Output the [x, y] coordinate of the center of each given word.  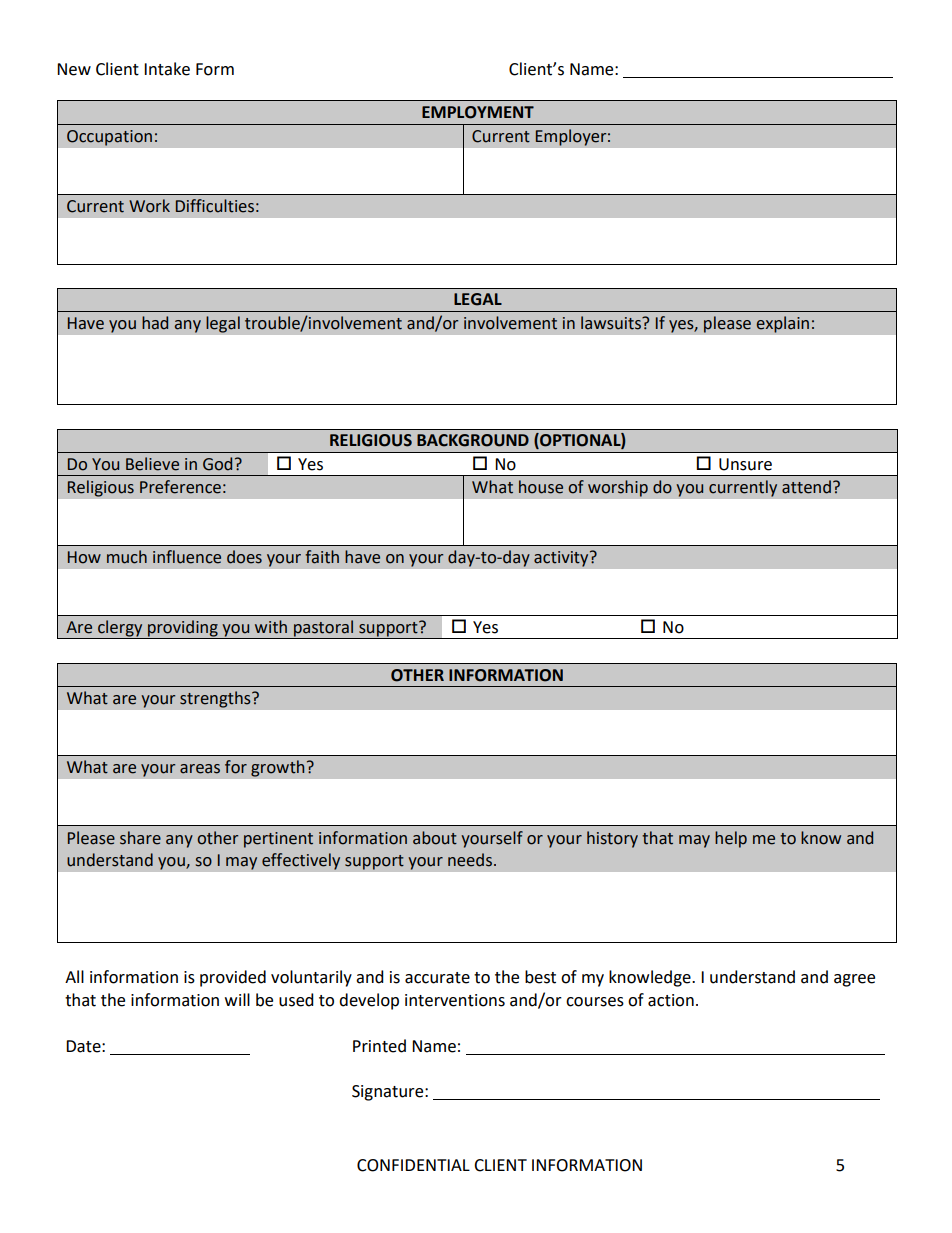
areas [200, 769]
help [731, 839]
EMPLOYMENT [478, 112]
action [671, 1000]
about [435, 838]
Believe [152, 464]
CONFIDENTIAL [413, 1165]
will [237, 999]
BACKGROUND [473, 440]
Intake [167, 69]
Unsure [745, 464]
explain [784, 324]
